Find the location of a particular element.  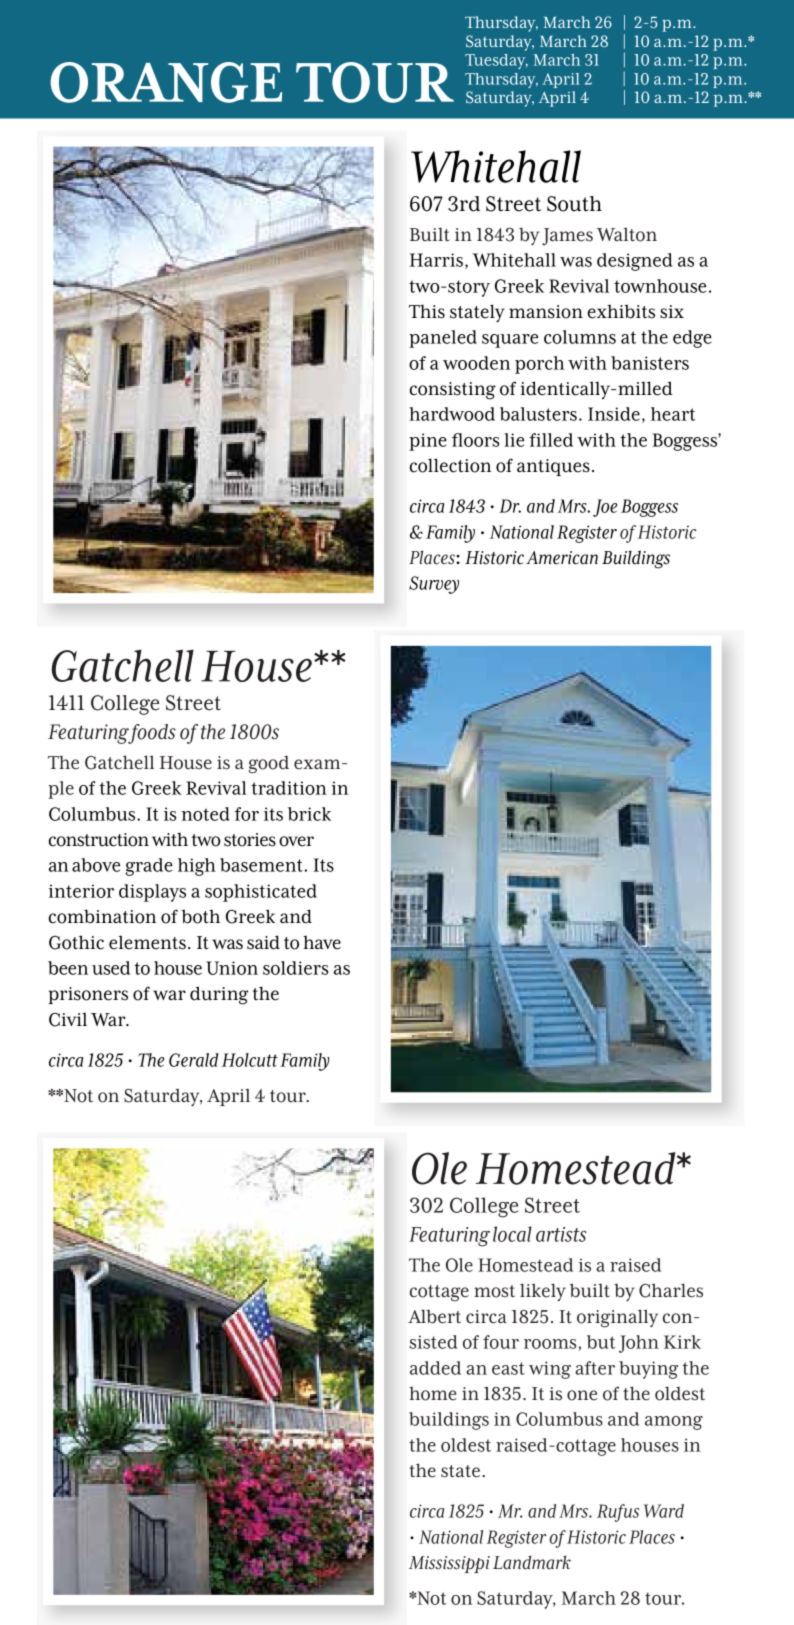

Survey is located at coordinates (434, 585).
